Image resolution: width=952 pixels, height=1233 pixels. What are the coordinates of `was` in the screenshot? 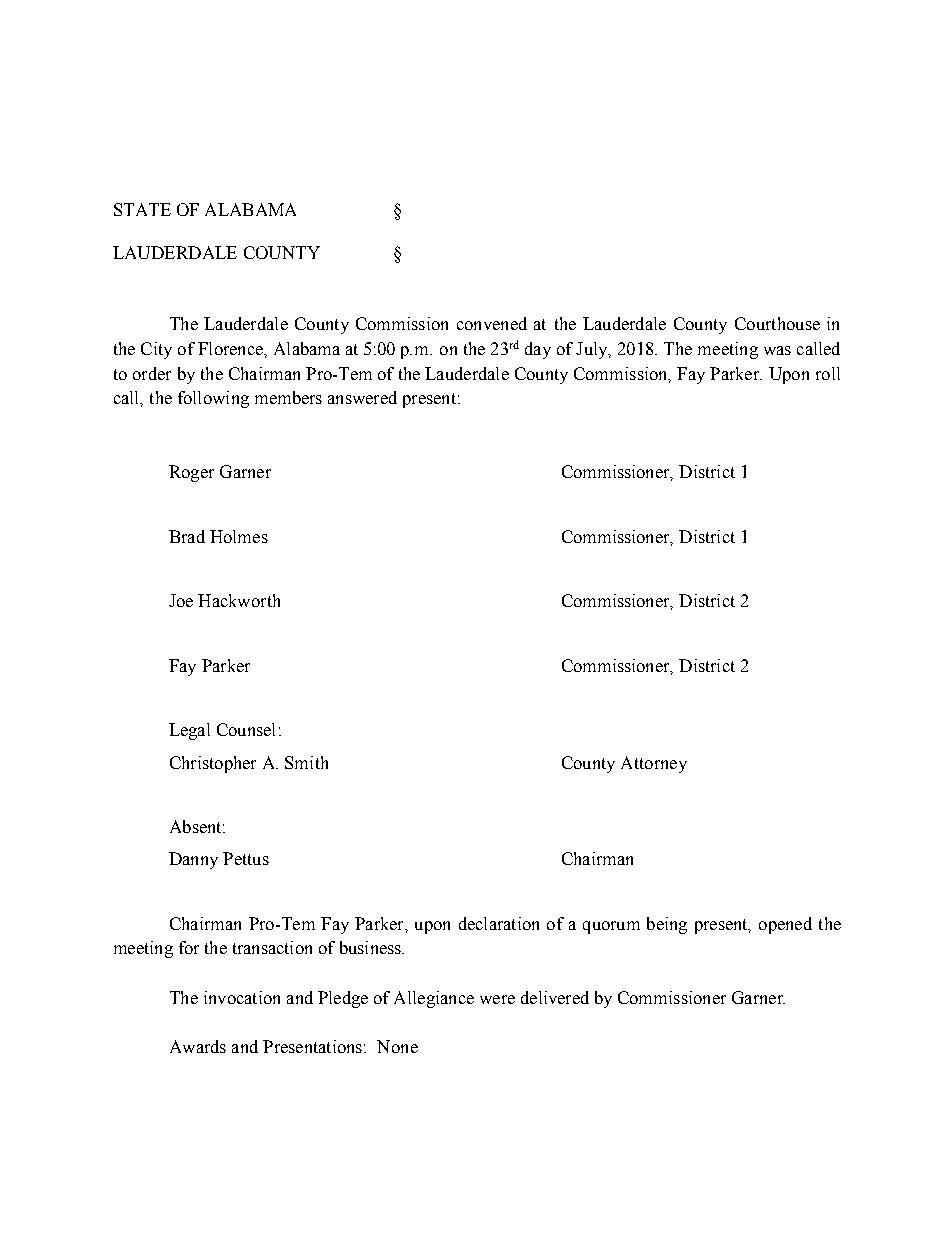 It's located at (777, 350).
